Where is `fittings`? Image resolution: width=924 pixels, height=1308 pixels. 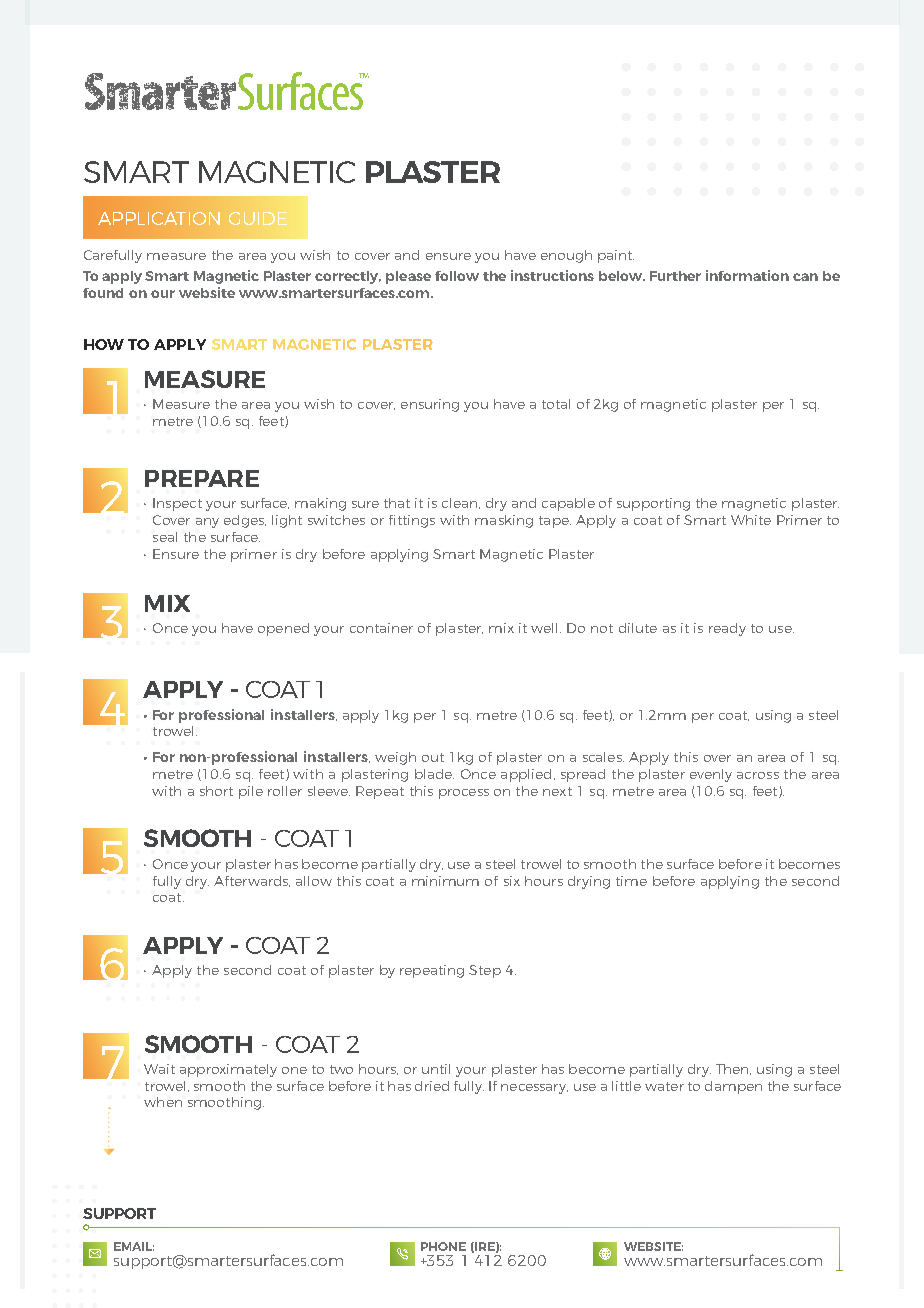 fittings is located at coordinates (412, 521).
